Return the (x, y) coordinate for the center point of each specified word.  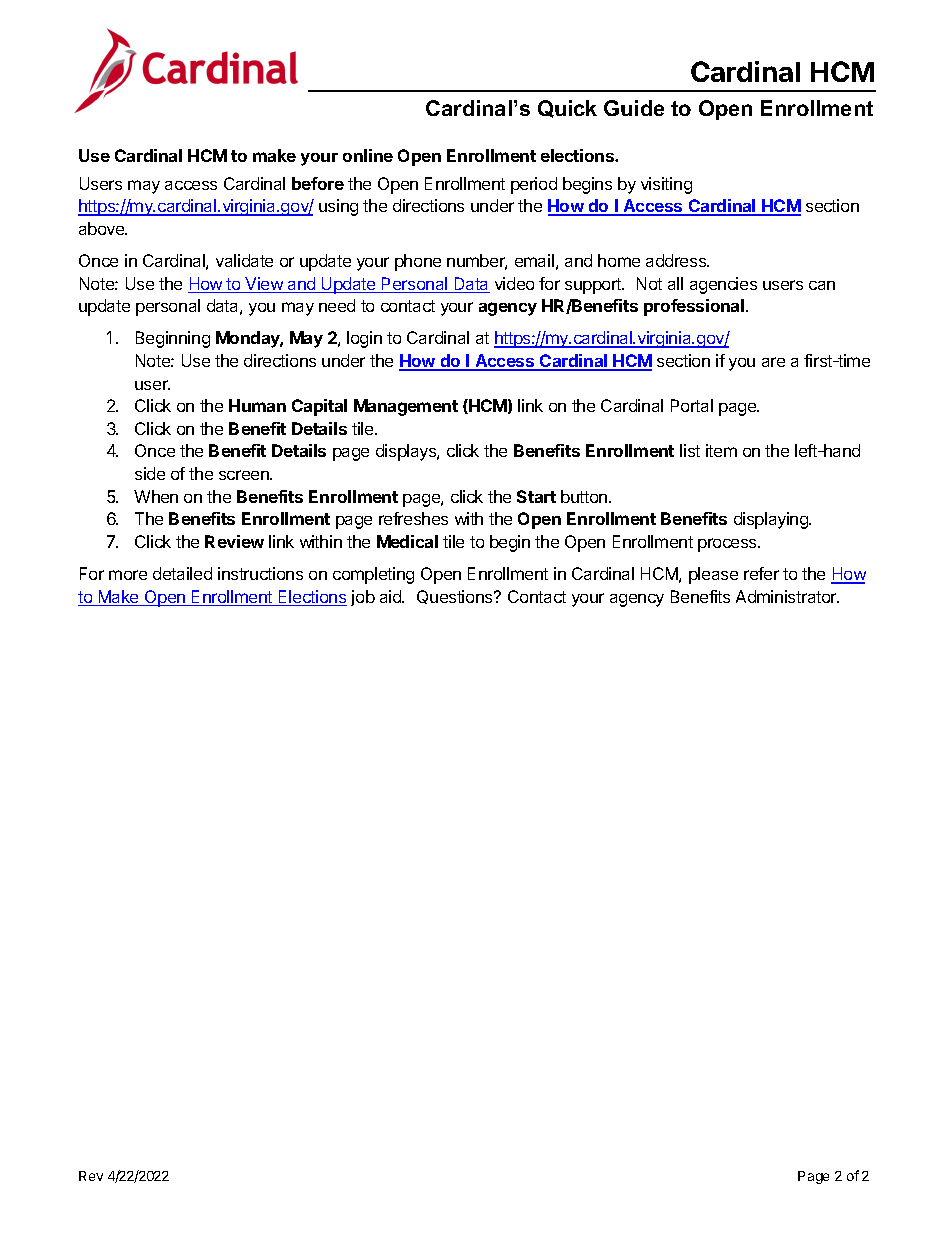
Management (406, 407)
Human (257, 405)
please (713, 575)
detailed (182, 573)
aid (391, 596)
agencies (723, 285)
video (514, 283)
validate (244, 260)
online (368, 155)
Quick (567, 109)
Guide (634, 108)
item (721, 450)
